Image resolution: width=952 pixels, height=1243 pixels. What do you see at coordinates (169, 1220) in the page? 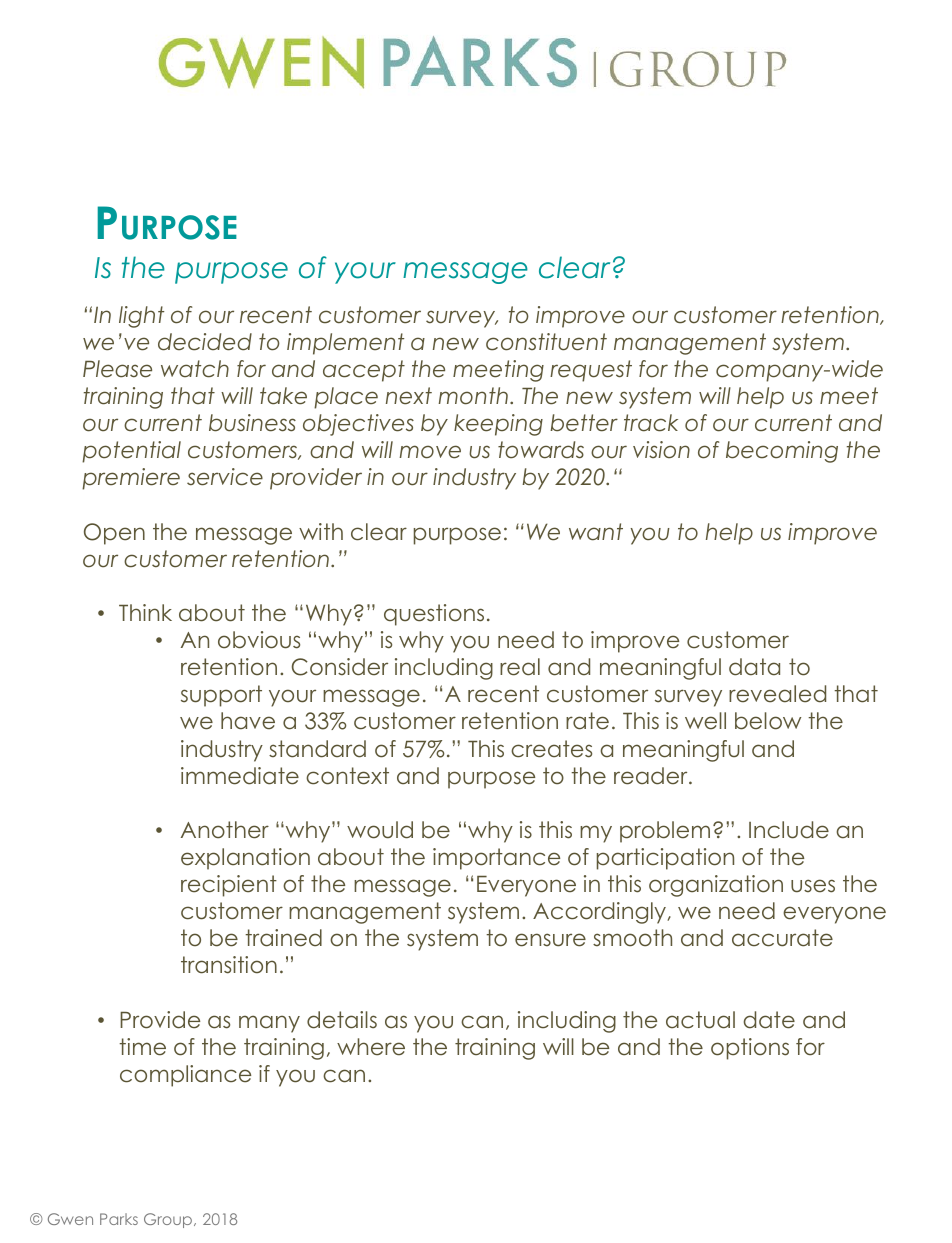
I see `Group` at bounding box center [169, 1220].
